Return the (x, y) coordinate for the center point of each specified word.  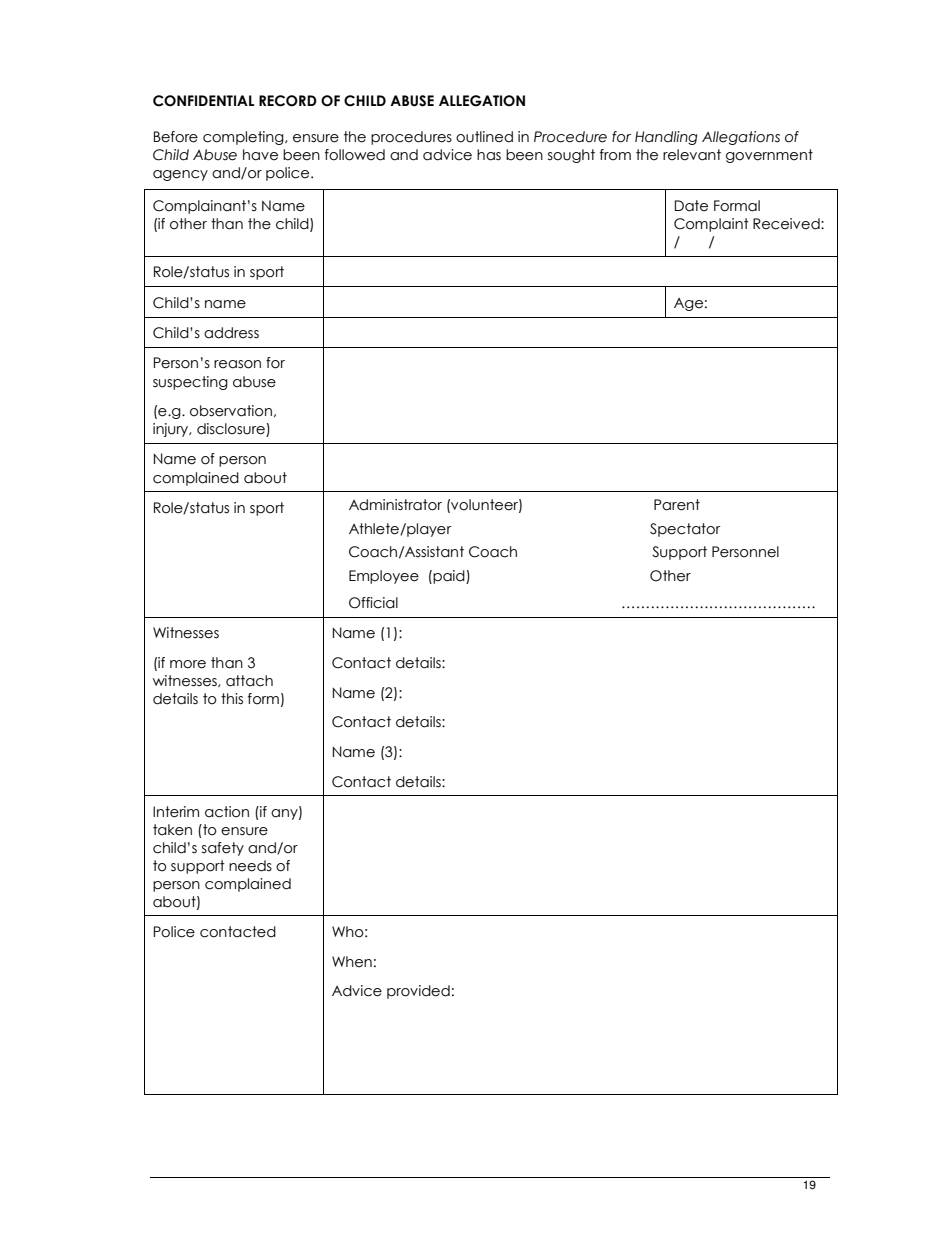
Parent (677, 505)
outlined (484, 137)
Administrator (395, 505)
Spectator (685, 530)
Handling (666, 138)
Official (373, 603)
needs (250, 866)
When (352, 962)
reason (237, 364)
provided (418, 992)
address (231, 333)
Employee (384, 577)
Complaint (711, 225)
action (227, 812)
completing (244, 138)
